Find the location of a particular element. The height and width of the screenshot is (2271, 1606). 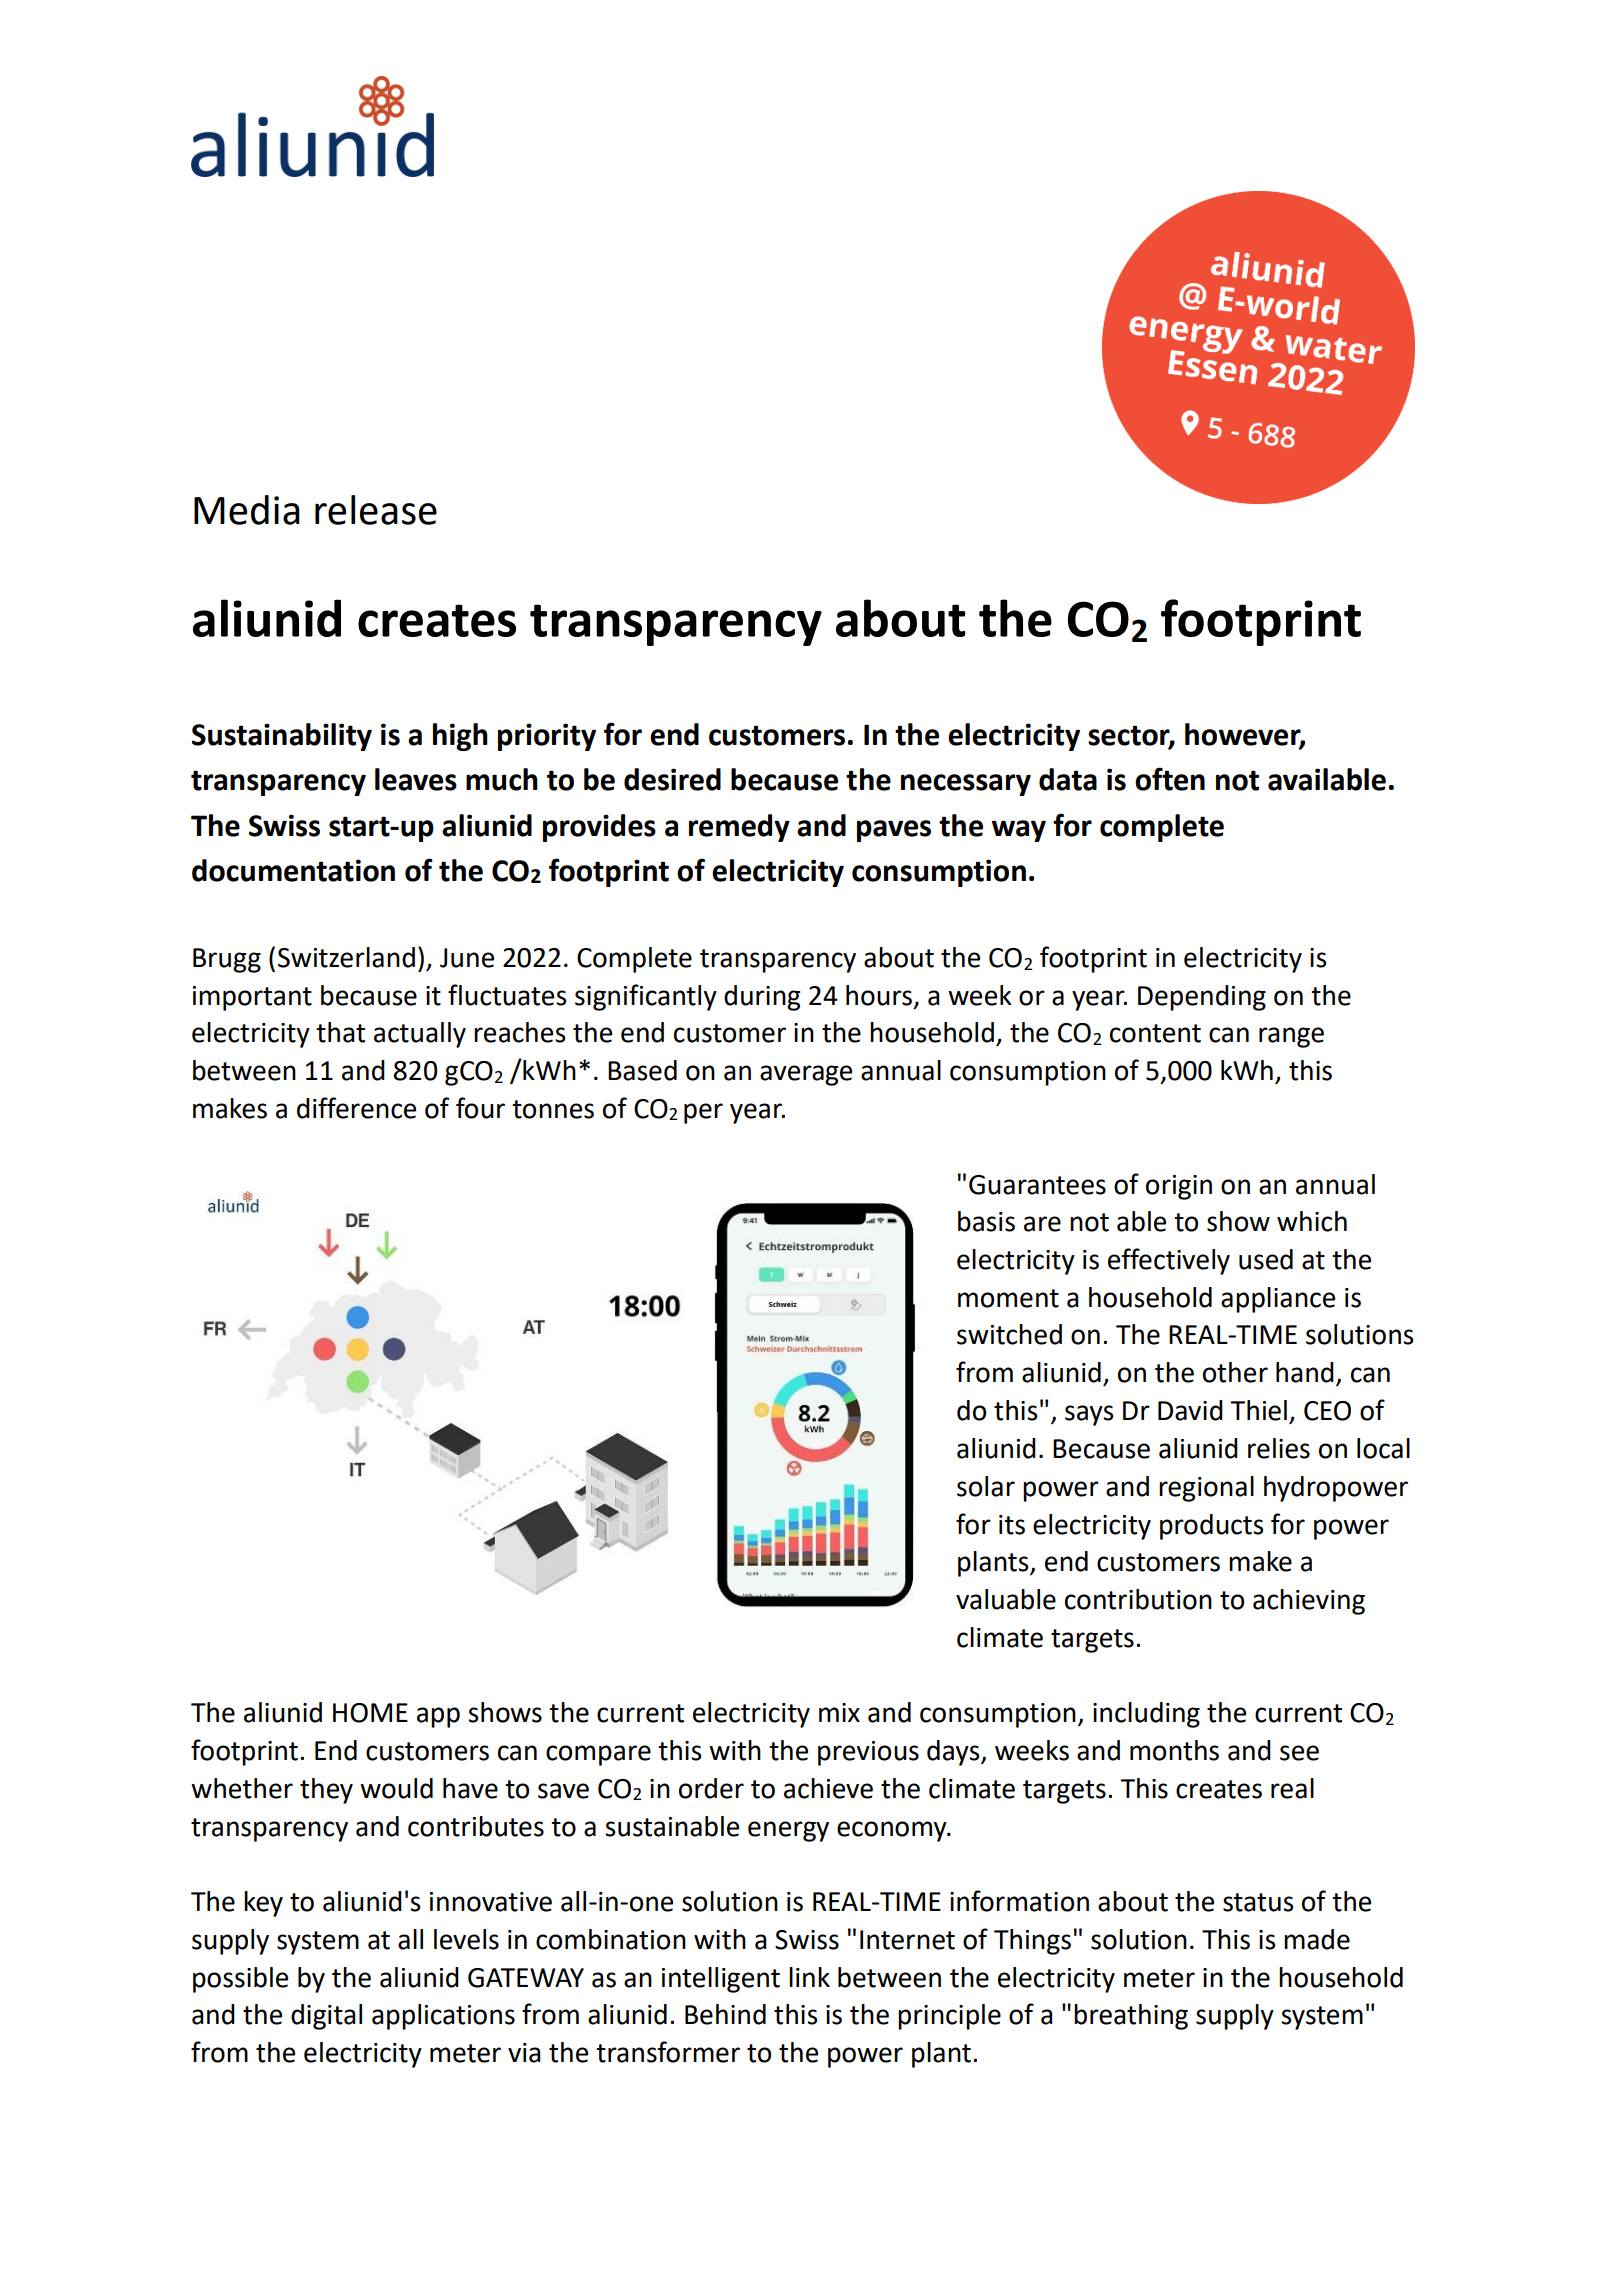

Switzerland is located at coordinates (346, 957).
